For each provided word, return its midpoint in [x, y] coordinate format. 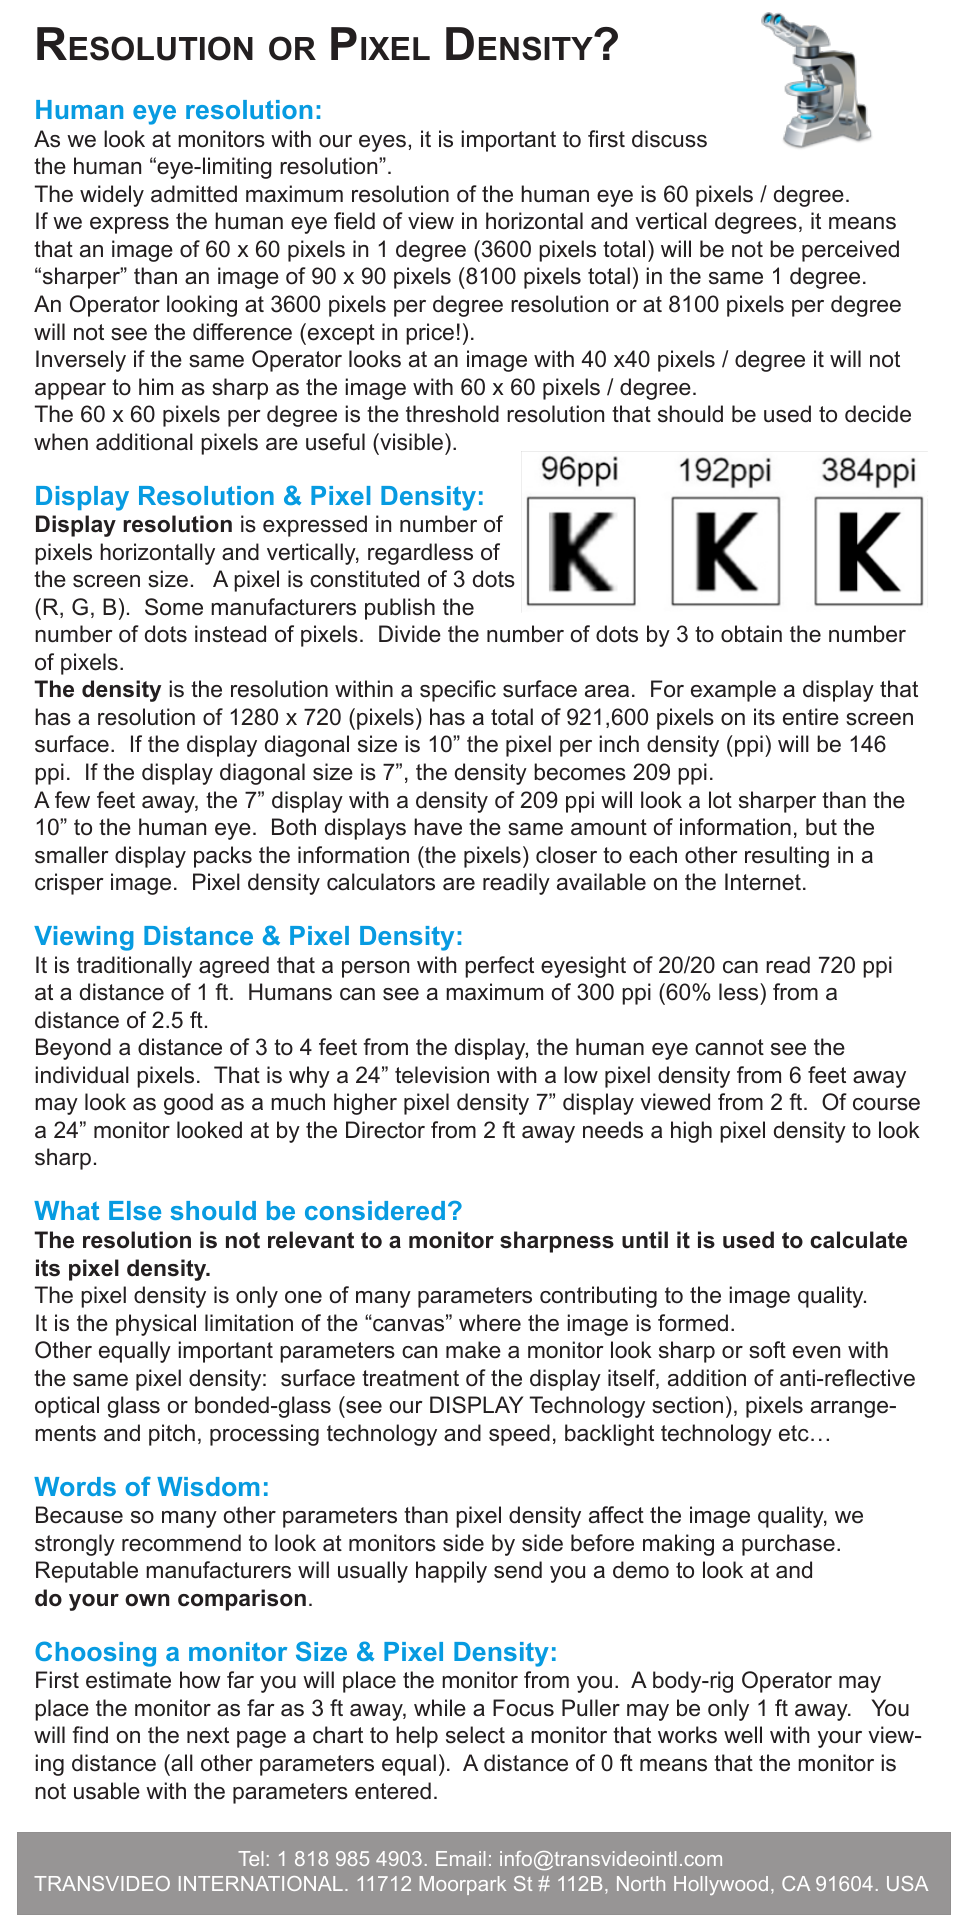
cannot [729, 1047]
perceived [850, 251]
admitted [194, 194]
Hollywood [721, 1885]
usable [107, 1791]
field [354, 221]
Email [460, 1858]
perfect [499, 967]
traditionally [134, 967]
